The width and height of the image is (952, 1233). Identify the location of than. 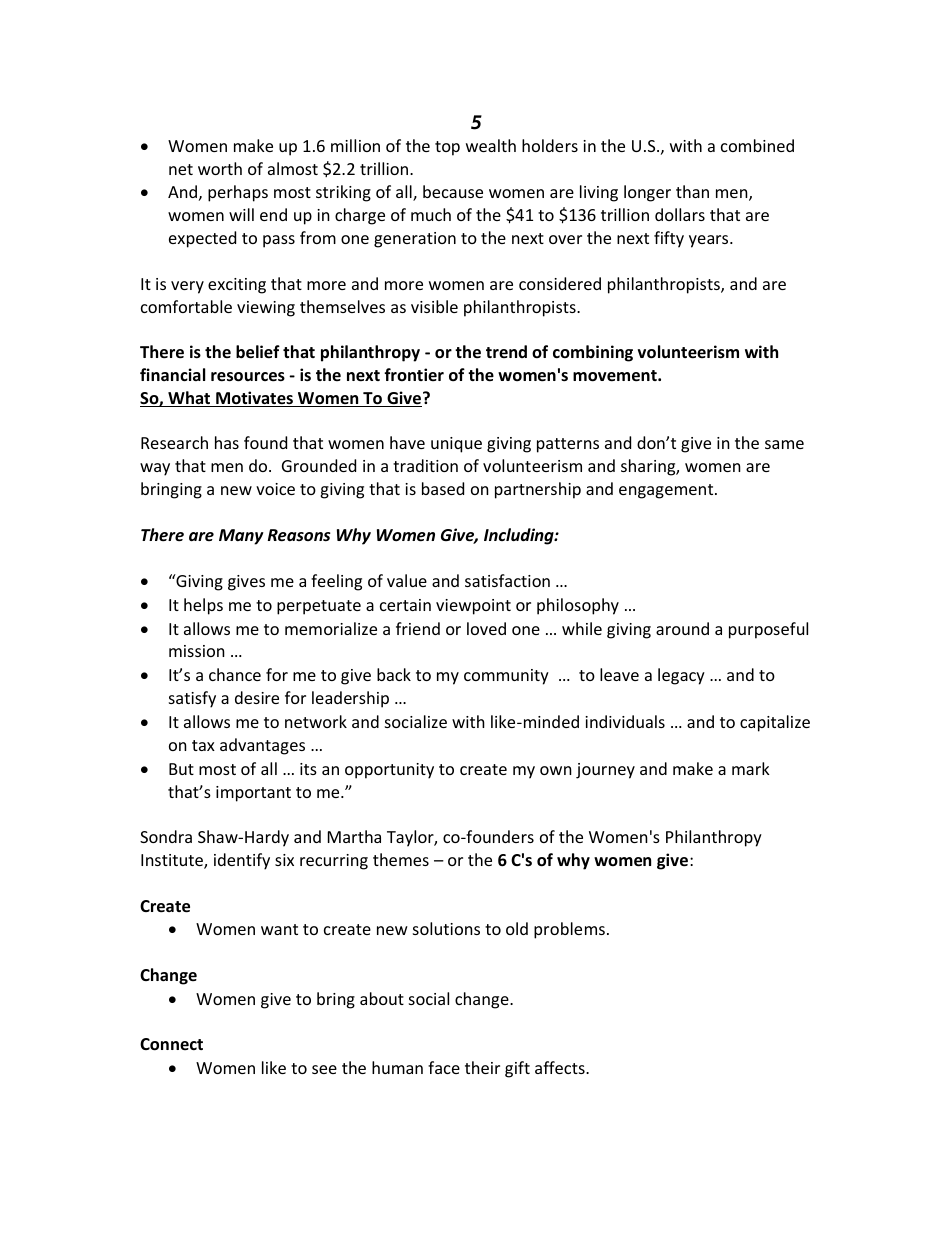
(692, 191).
